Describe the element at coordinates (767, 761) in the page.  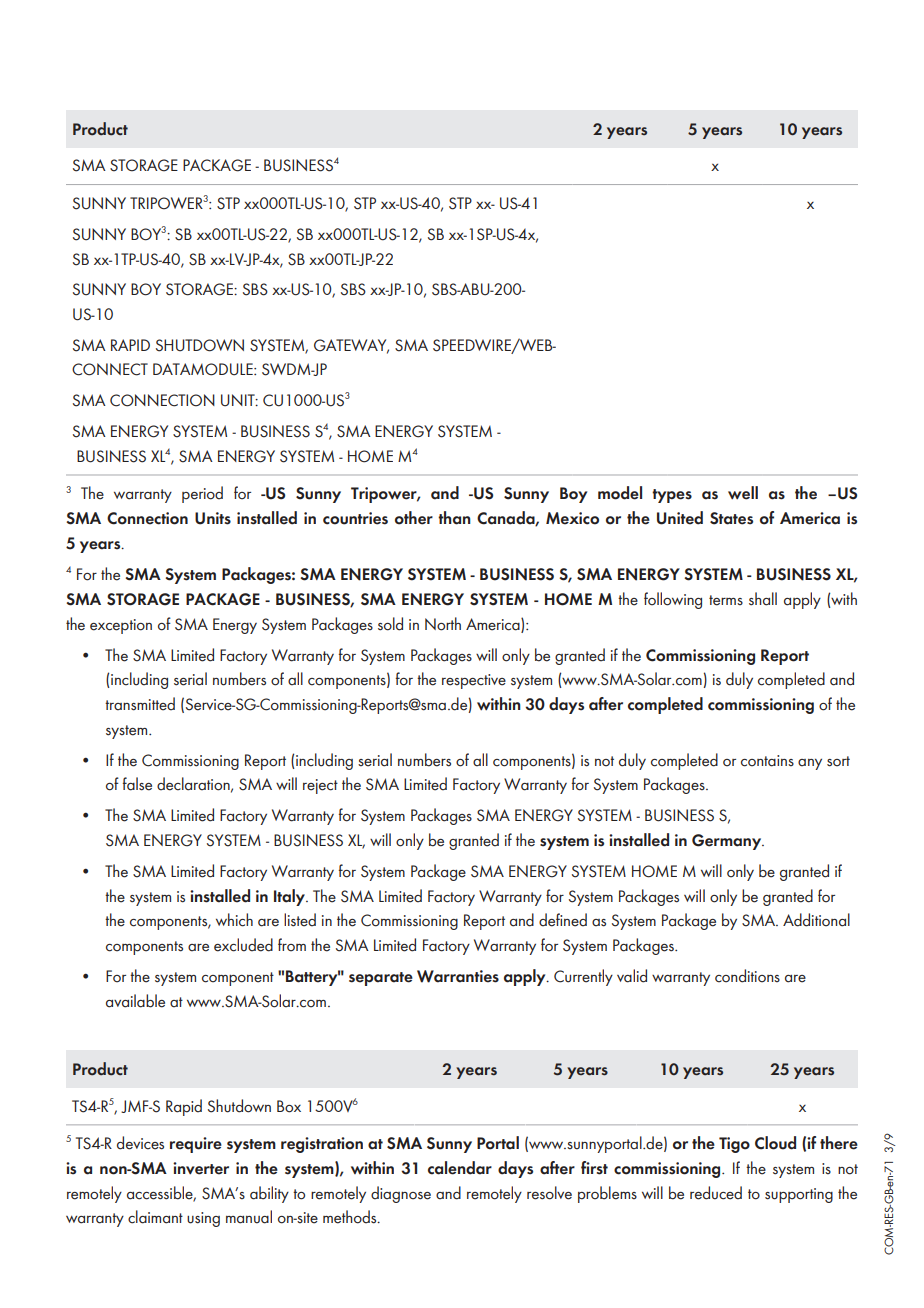
I see `contains` at that location.
